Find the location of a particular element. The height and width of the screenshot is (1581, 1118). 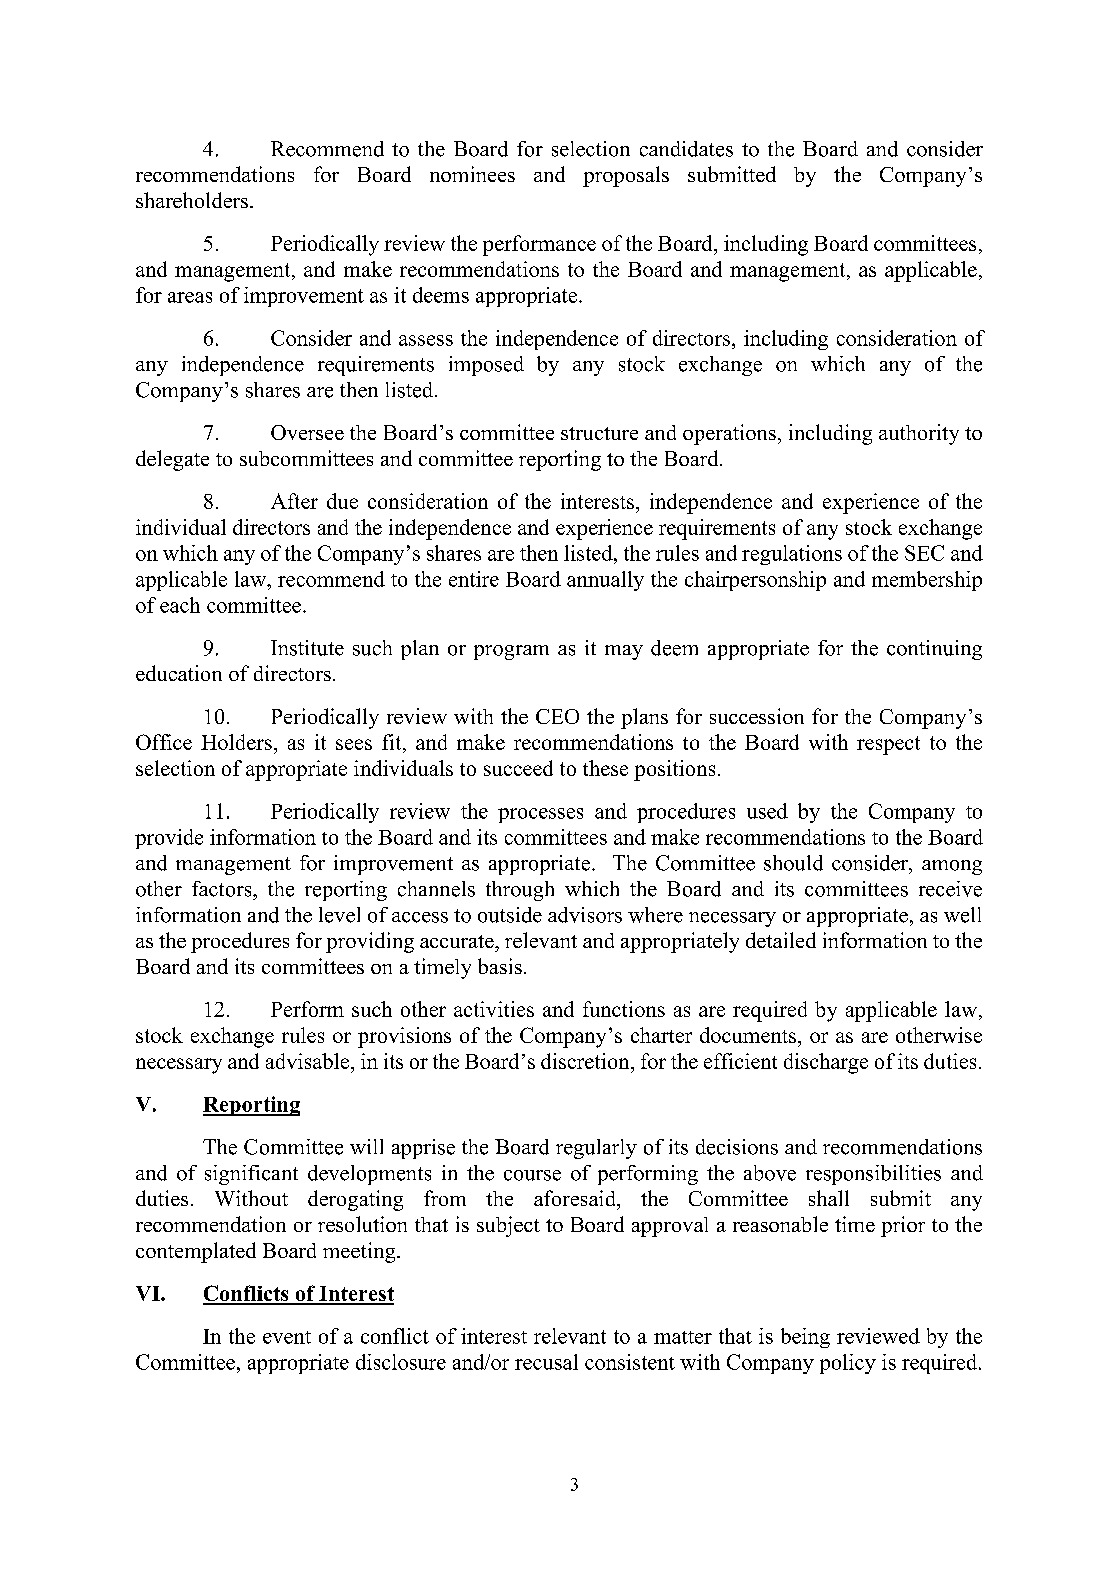

policy is located at coordinates (848, 1364).
